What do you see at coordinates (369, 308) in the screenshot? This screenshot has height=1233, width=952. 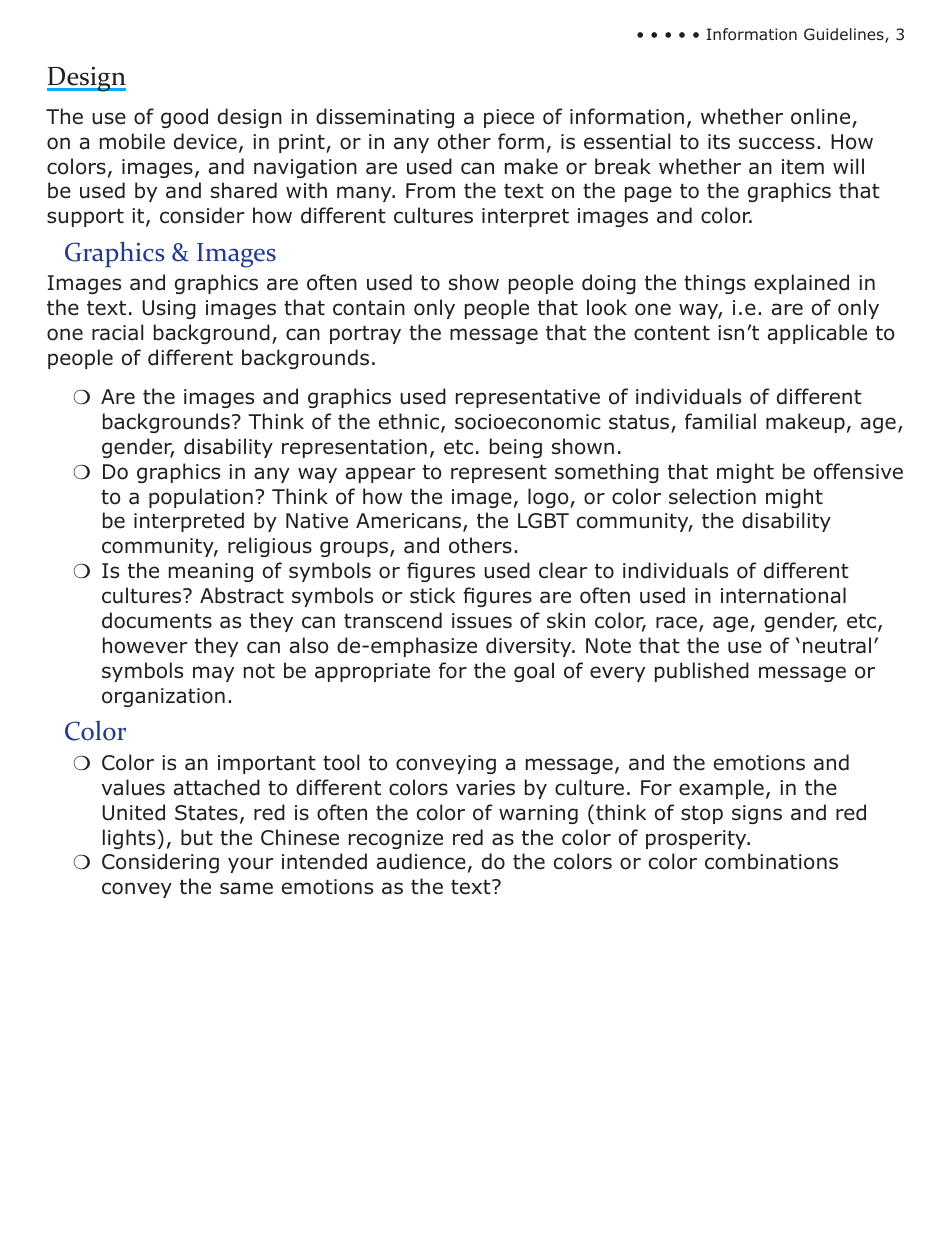 I see `contain` at bounding box center [369, 308].
